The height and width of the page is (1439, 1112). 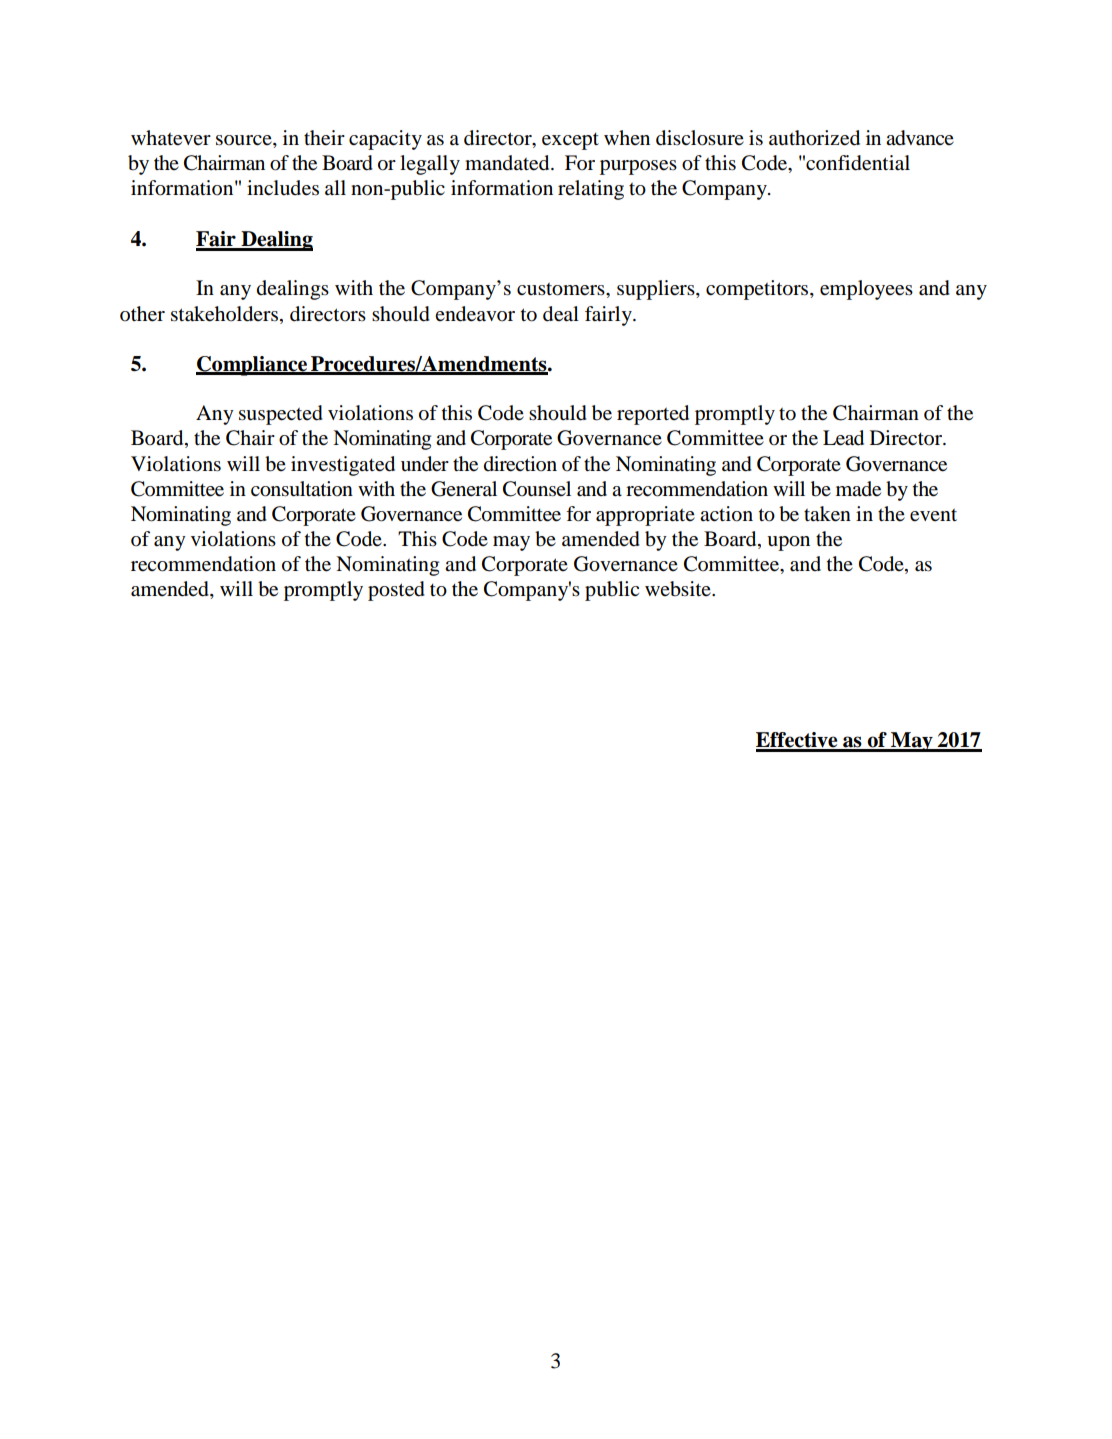 I want to click on suspected, so click(x=281, y=415).
